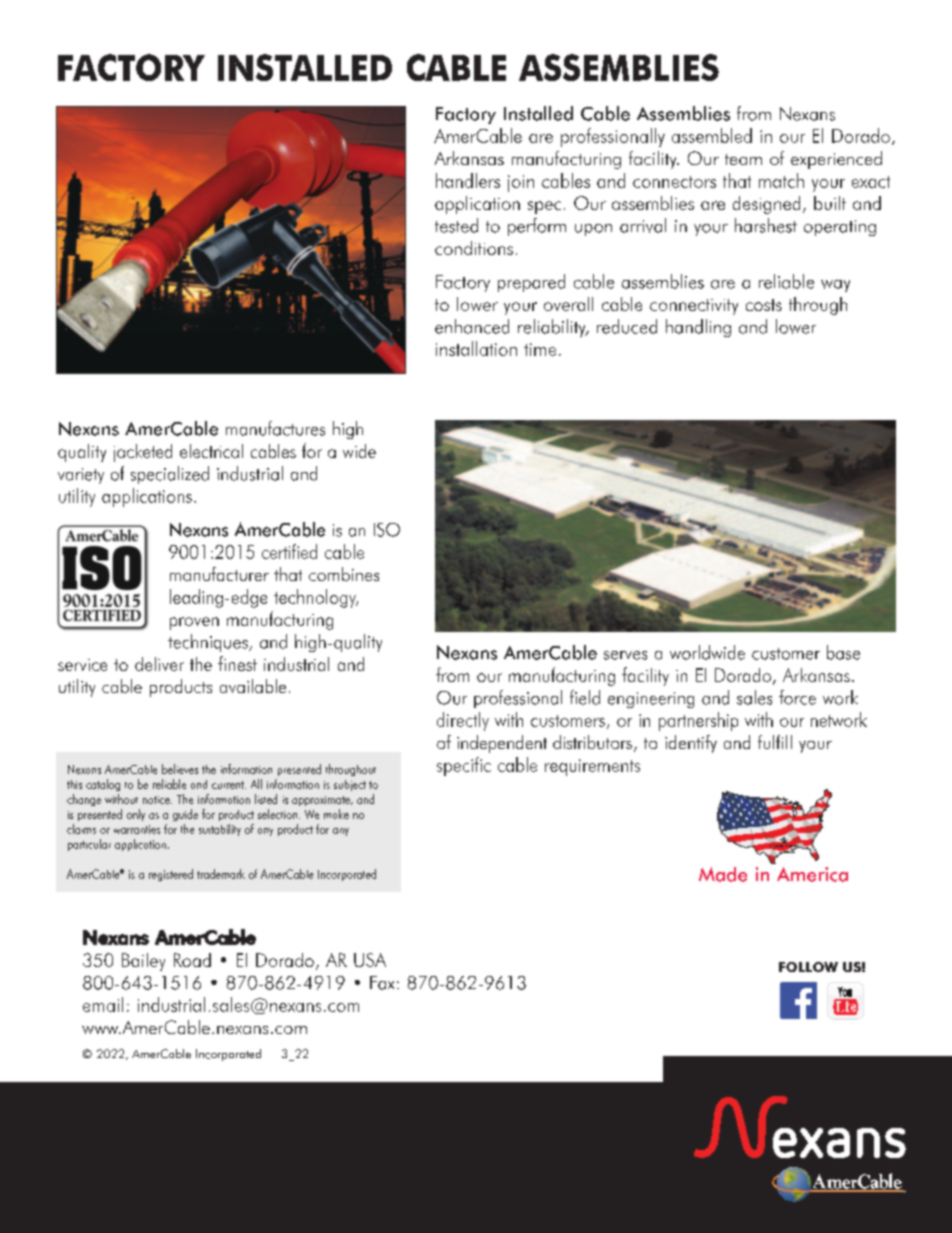 The image size is (952, 1233). Describe the element at coordinates (468, 180) in the document. I see `handlers` at that location.
